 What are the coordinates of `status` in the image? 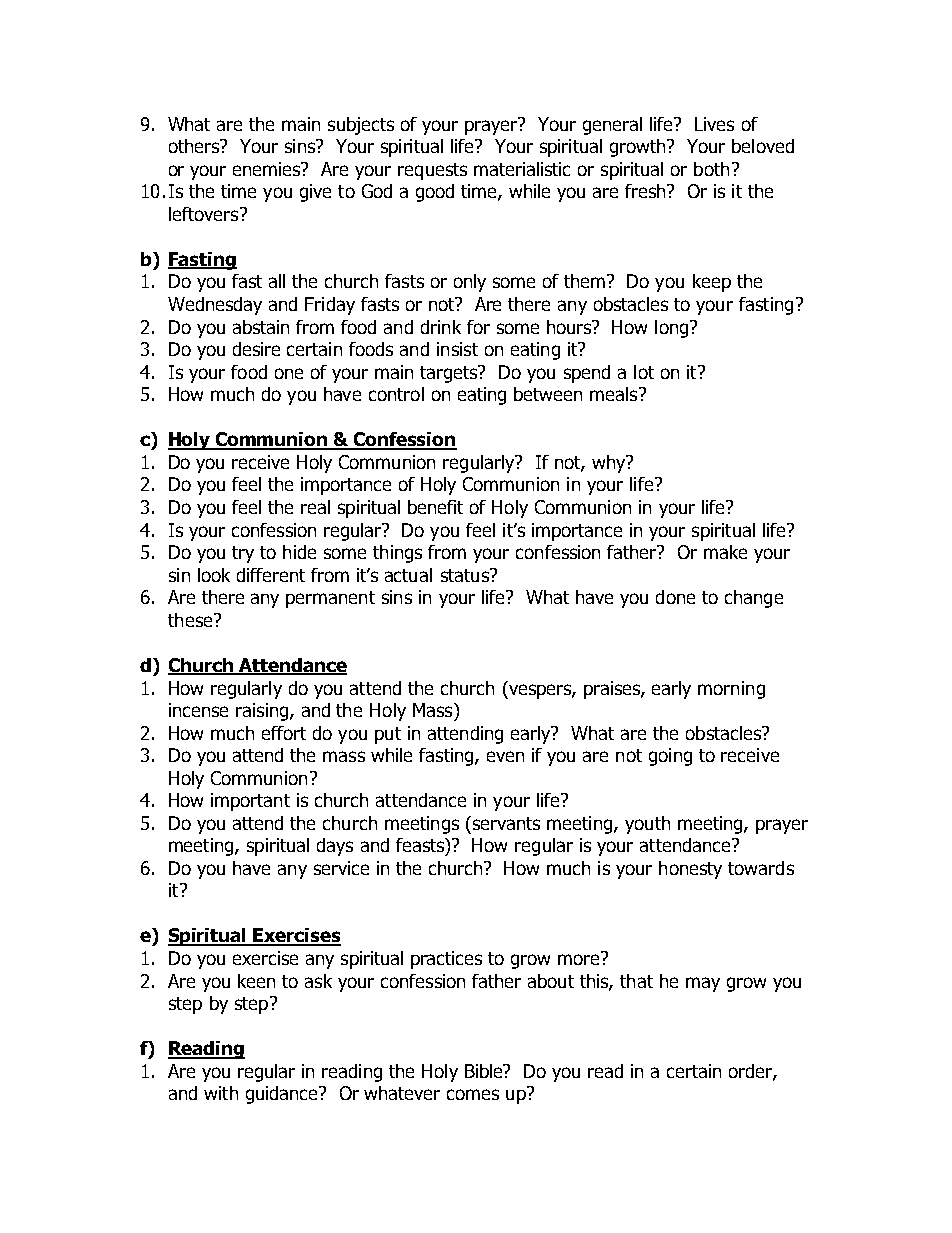 It's located at (466, 575).
